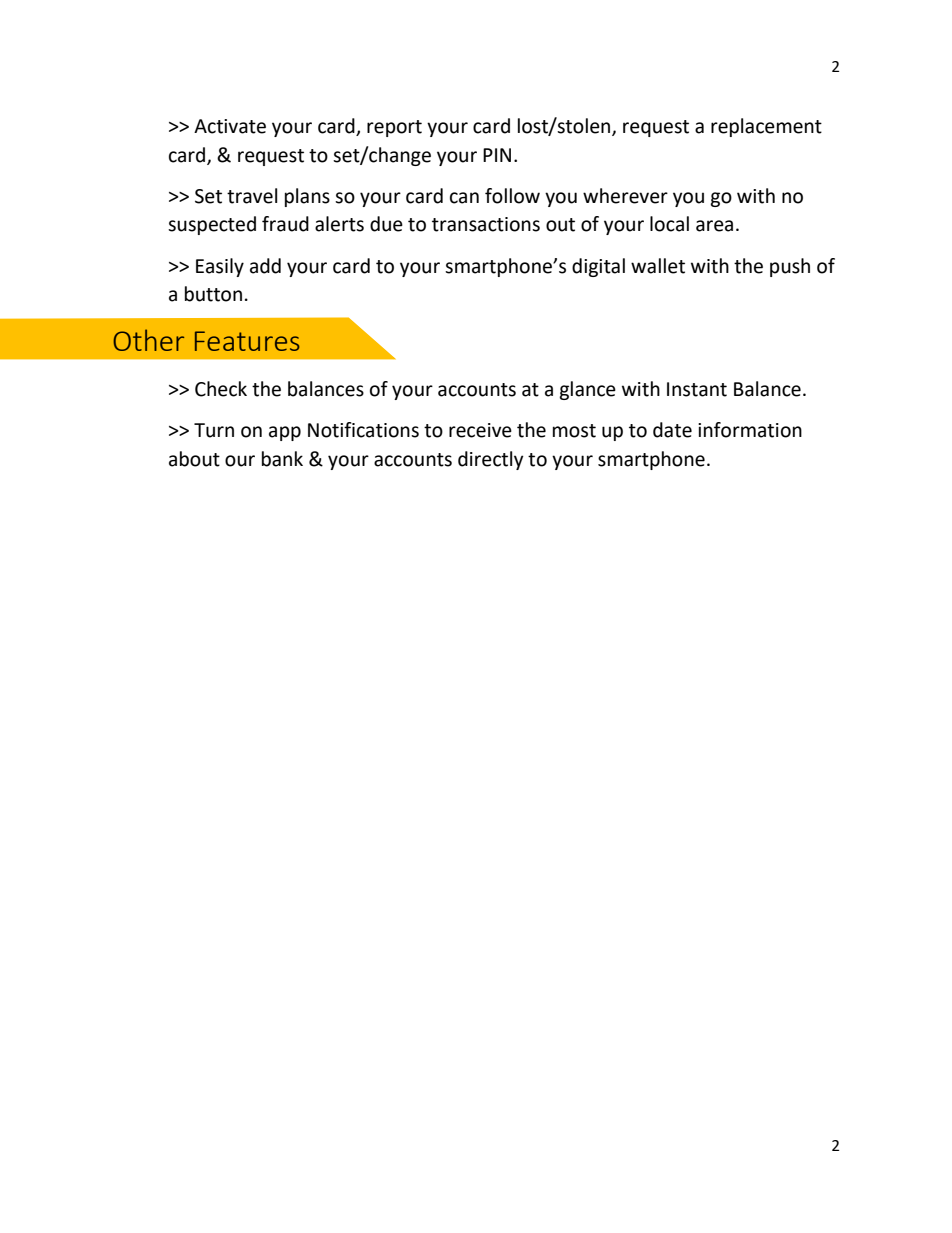  Describe the element at coordinates (220, 267) in the page. I see `Easily` at that location.
